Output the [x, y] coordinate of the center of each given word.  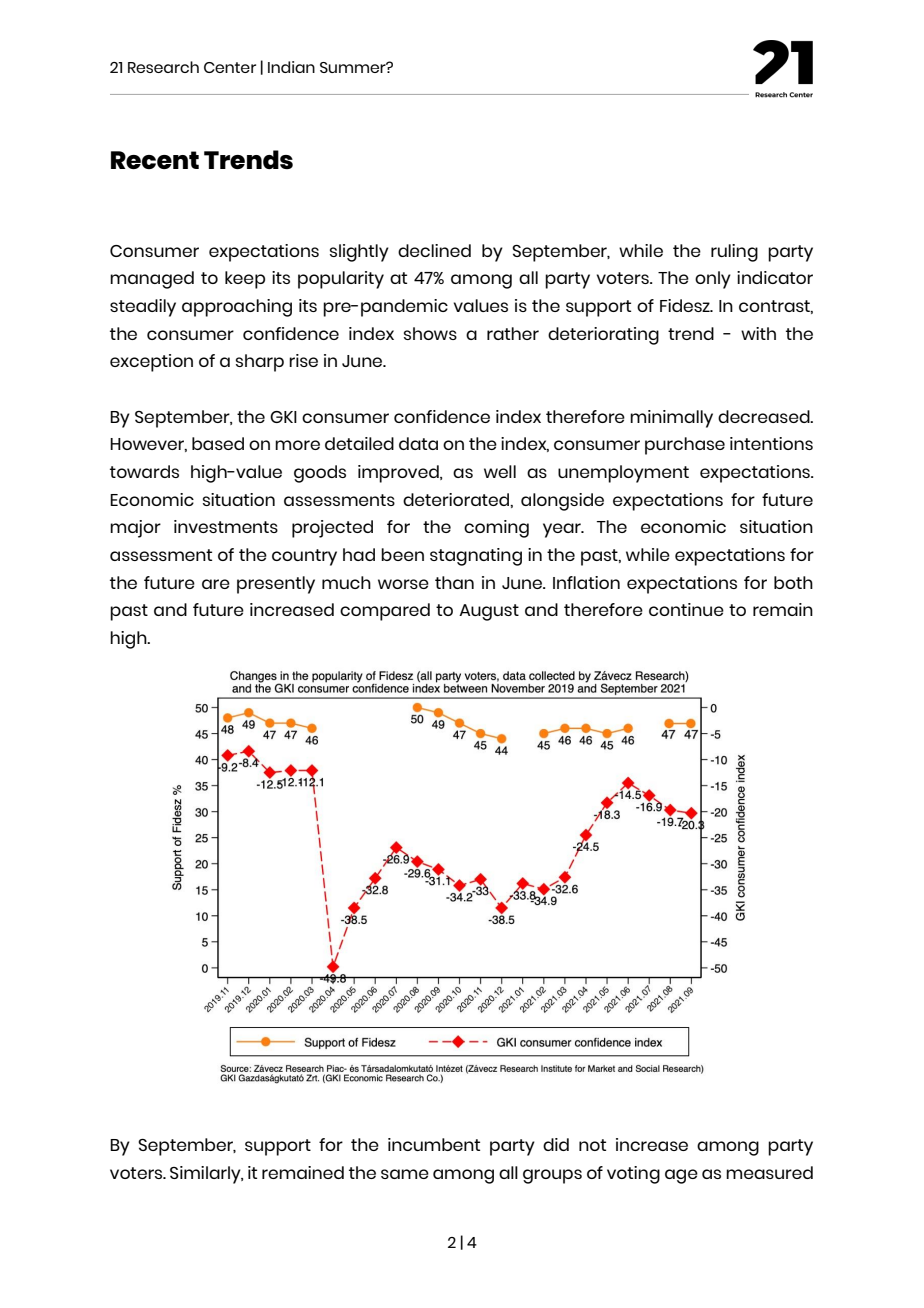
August [489, 612]
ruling [734, 253]
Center [230, 67]
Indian [291, 67]
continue [686, 609]
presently [276, 585]
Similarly [206, 1175]
